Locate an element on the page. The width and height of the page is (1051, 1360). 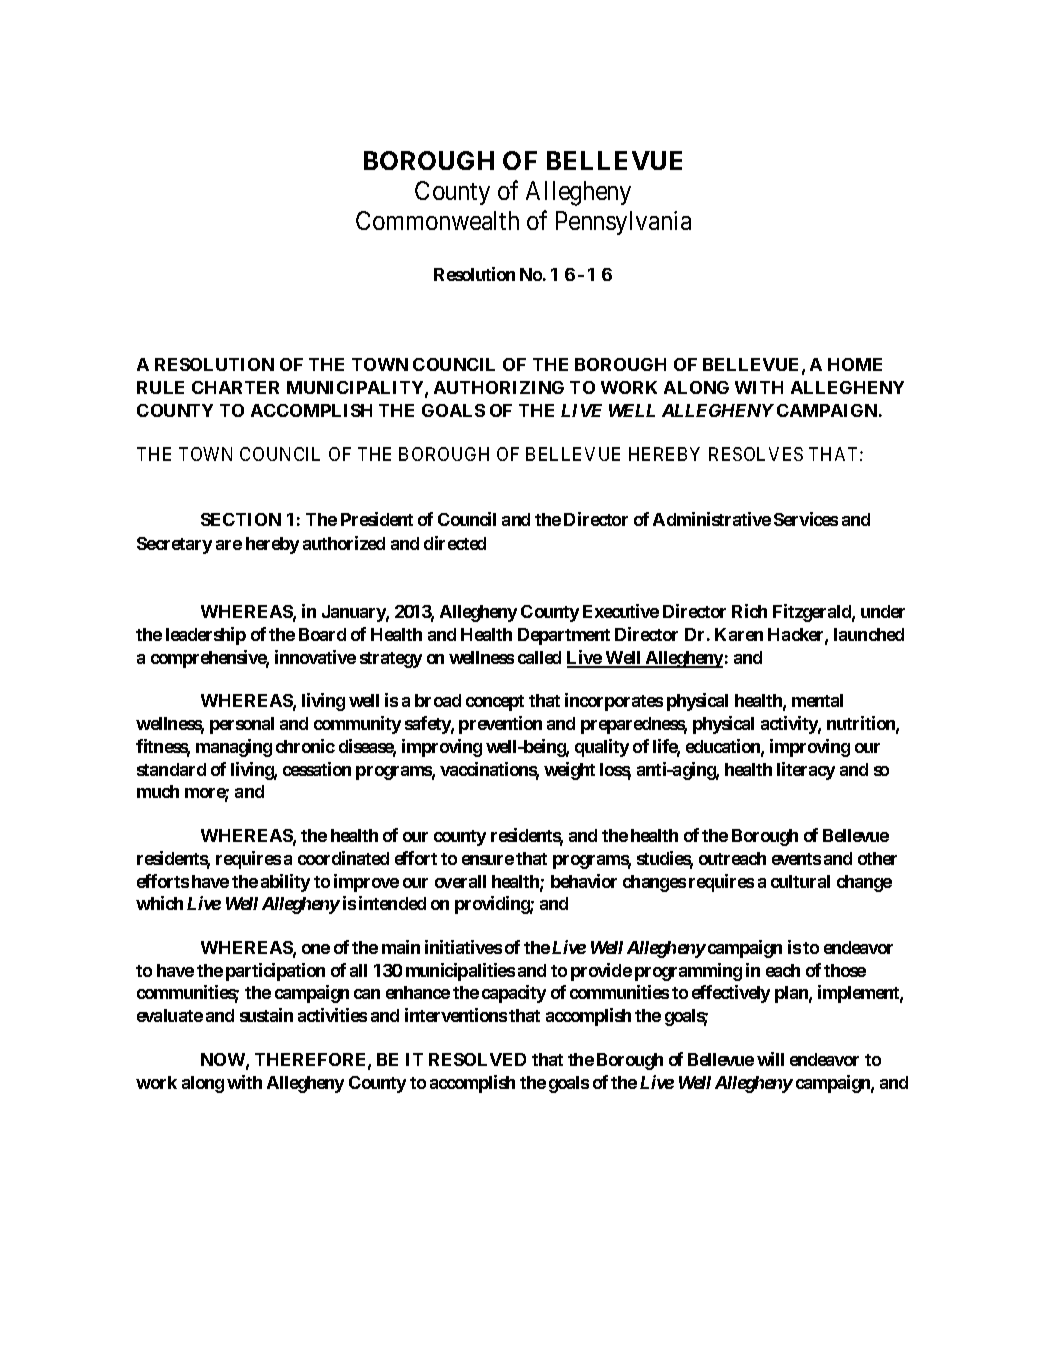
directed is located at coordinates (455, 543).
